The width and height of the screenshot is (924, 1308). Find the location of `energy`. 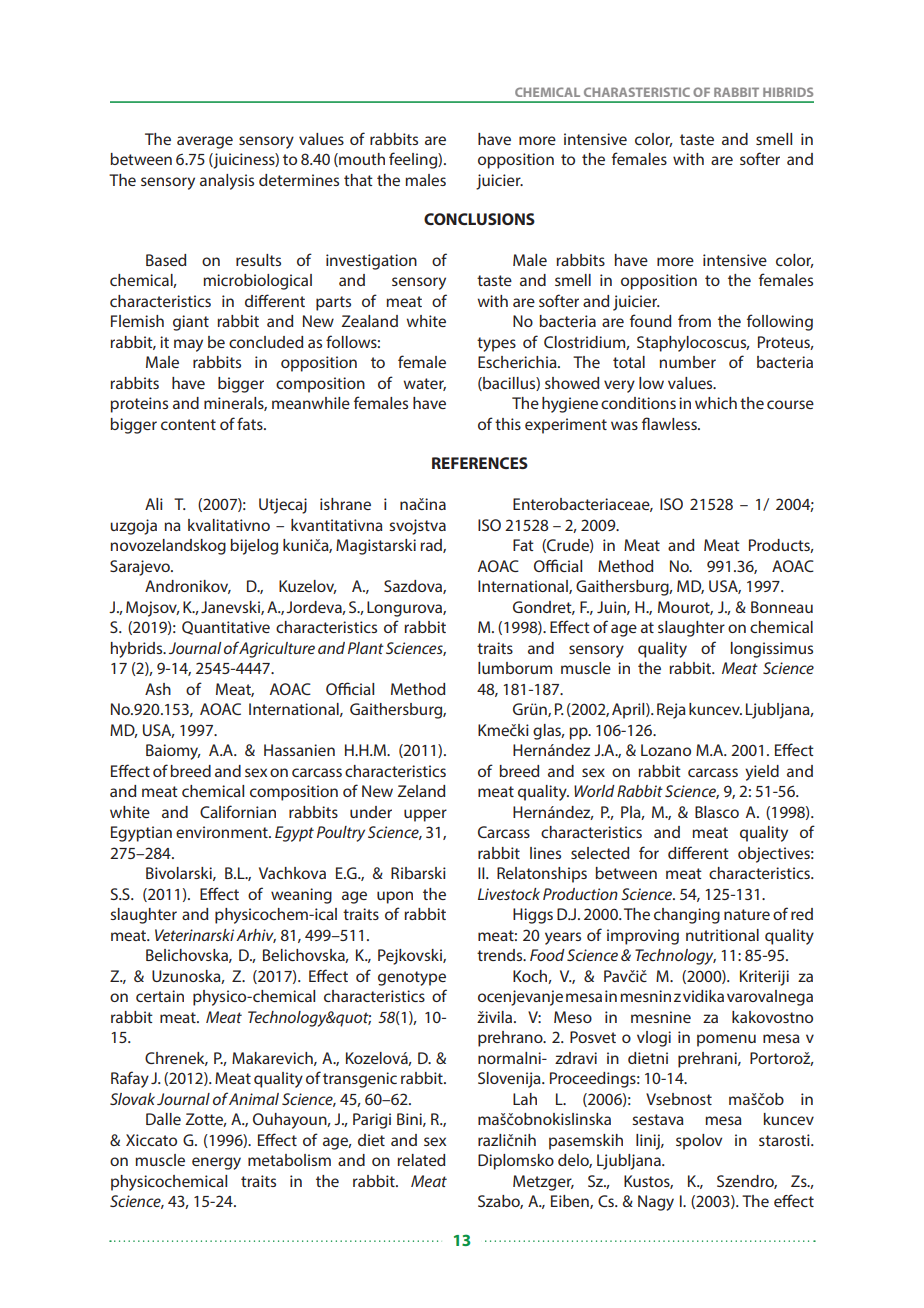

energy is located at coordinates (216, 1163).
